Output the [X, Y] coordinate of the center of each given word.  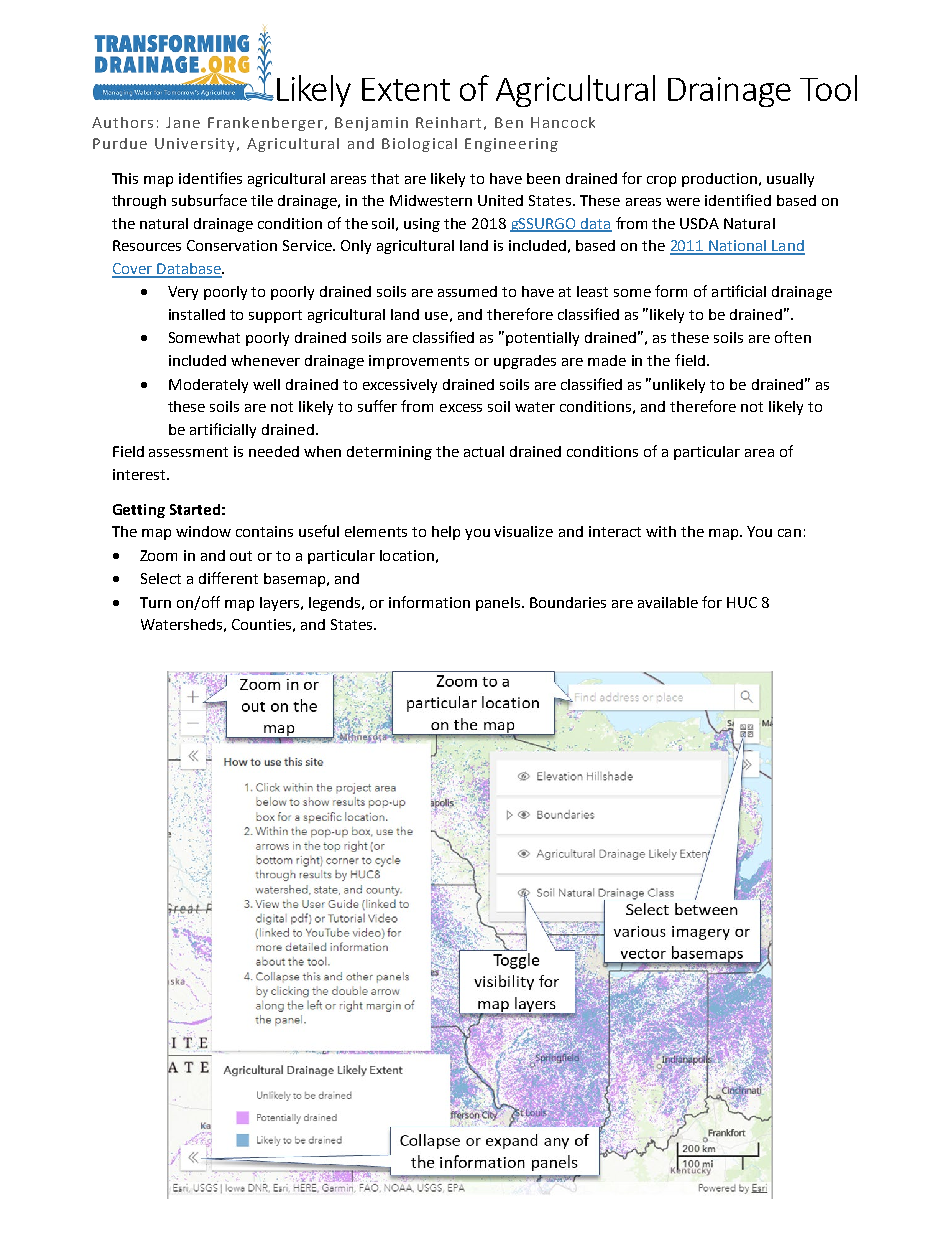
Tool [828, 88]
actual [484, 451]
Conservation [232, 245]
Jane [183, 122]
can [789, 533]
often [793, 337]
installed [197, 314]
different [228, 578]
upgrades [525, 362]
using [422, 225]
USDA [699, 223]
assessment [188, 452]
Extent [406, 89]
